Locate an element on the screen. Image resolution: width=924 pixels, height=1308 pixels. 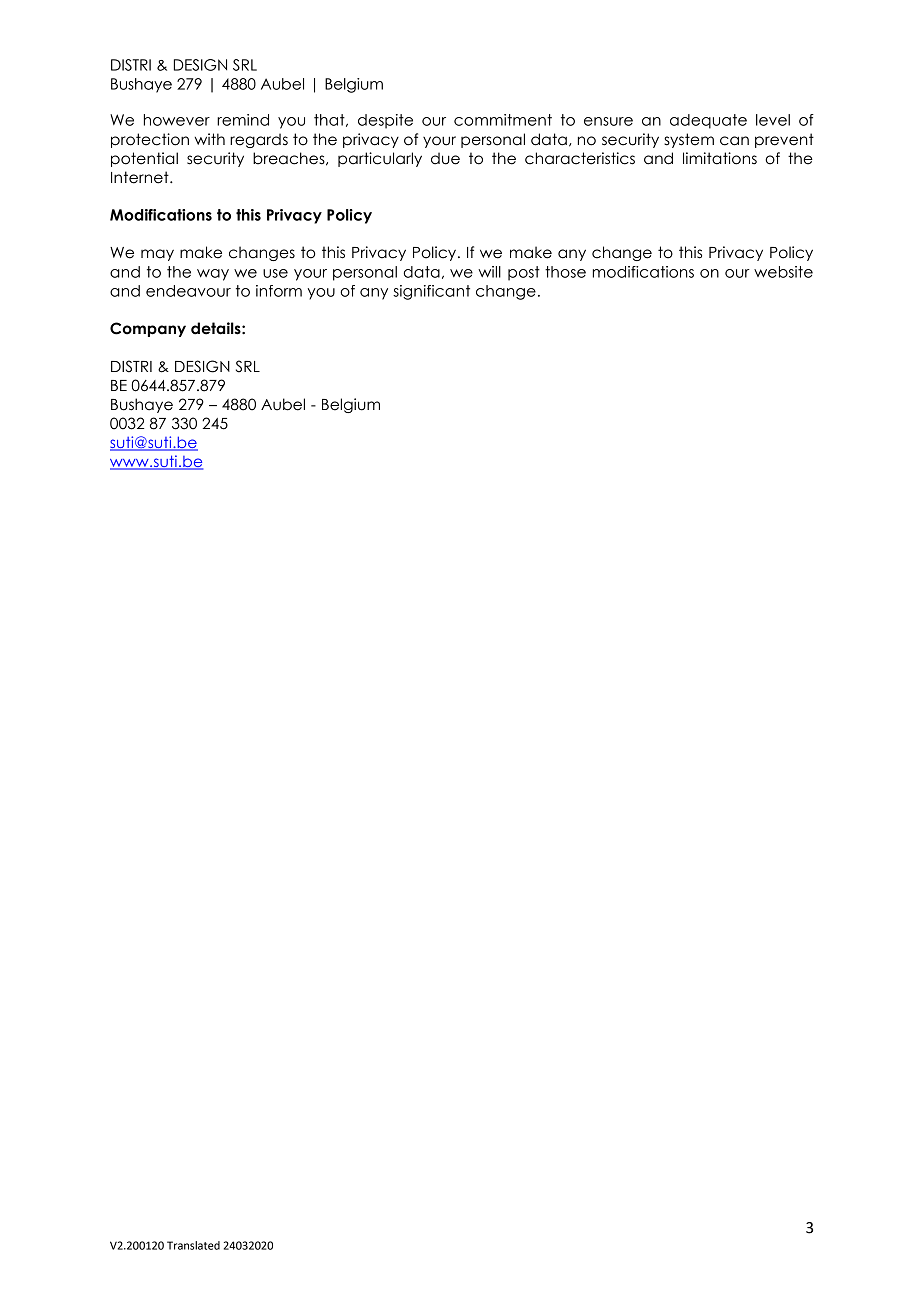
with is located at coordinates (210, 139).
